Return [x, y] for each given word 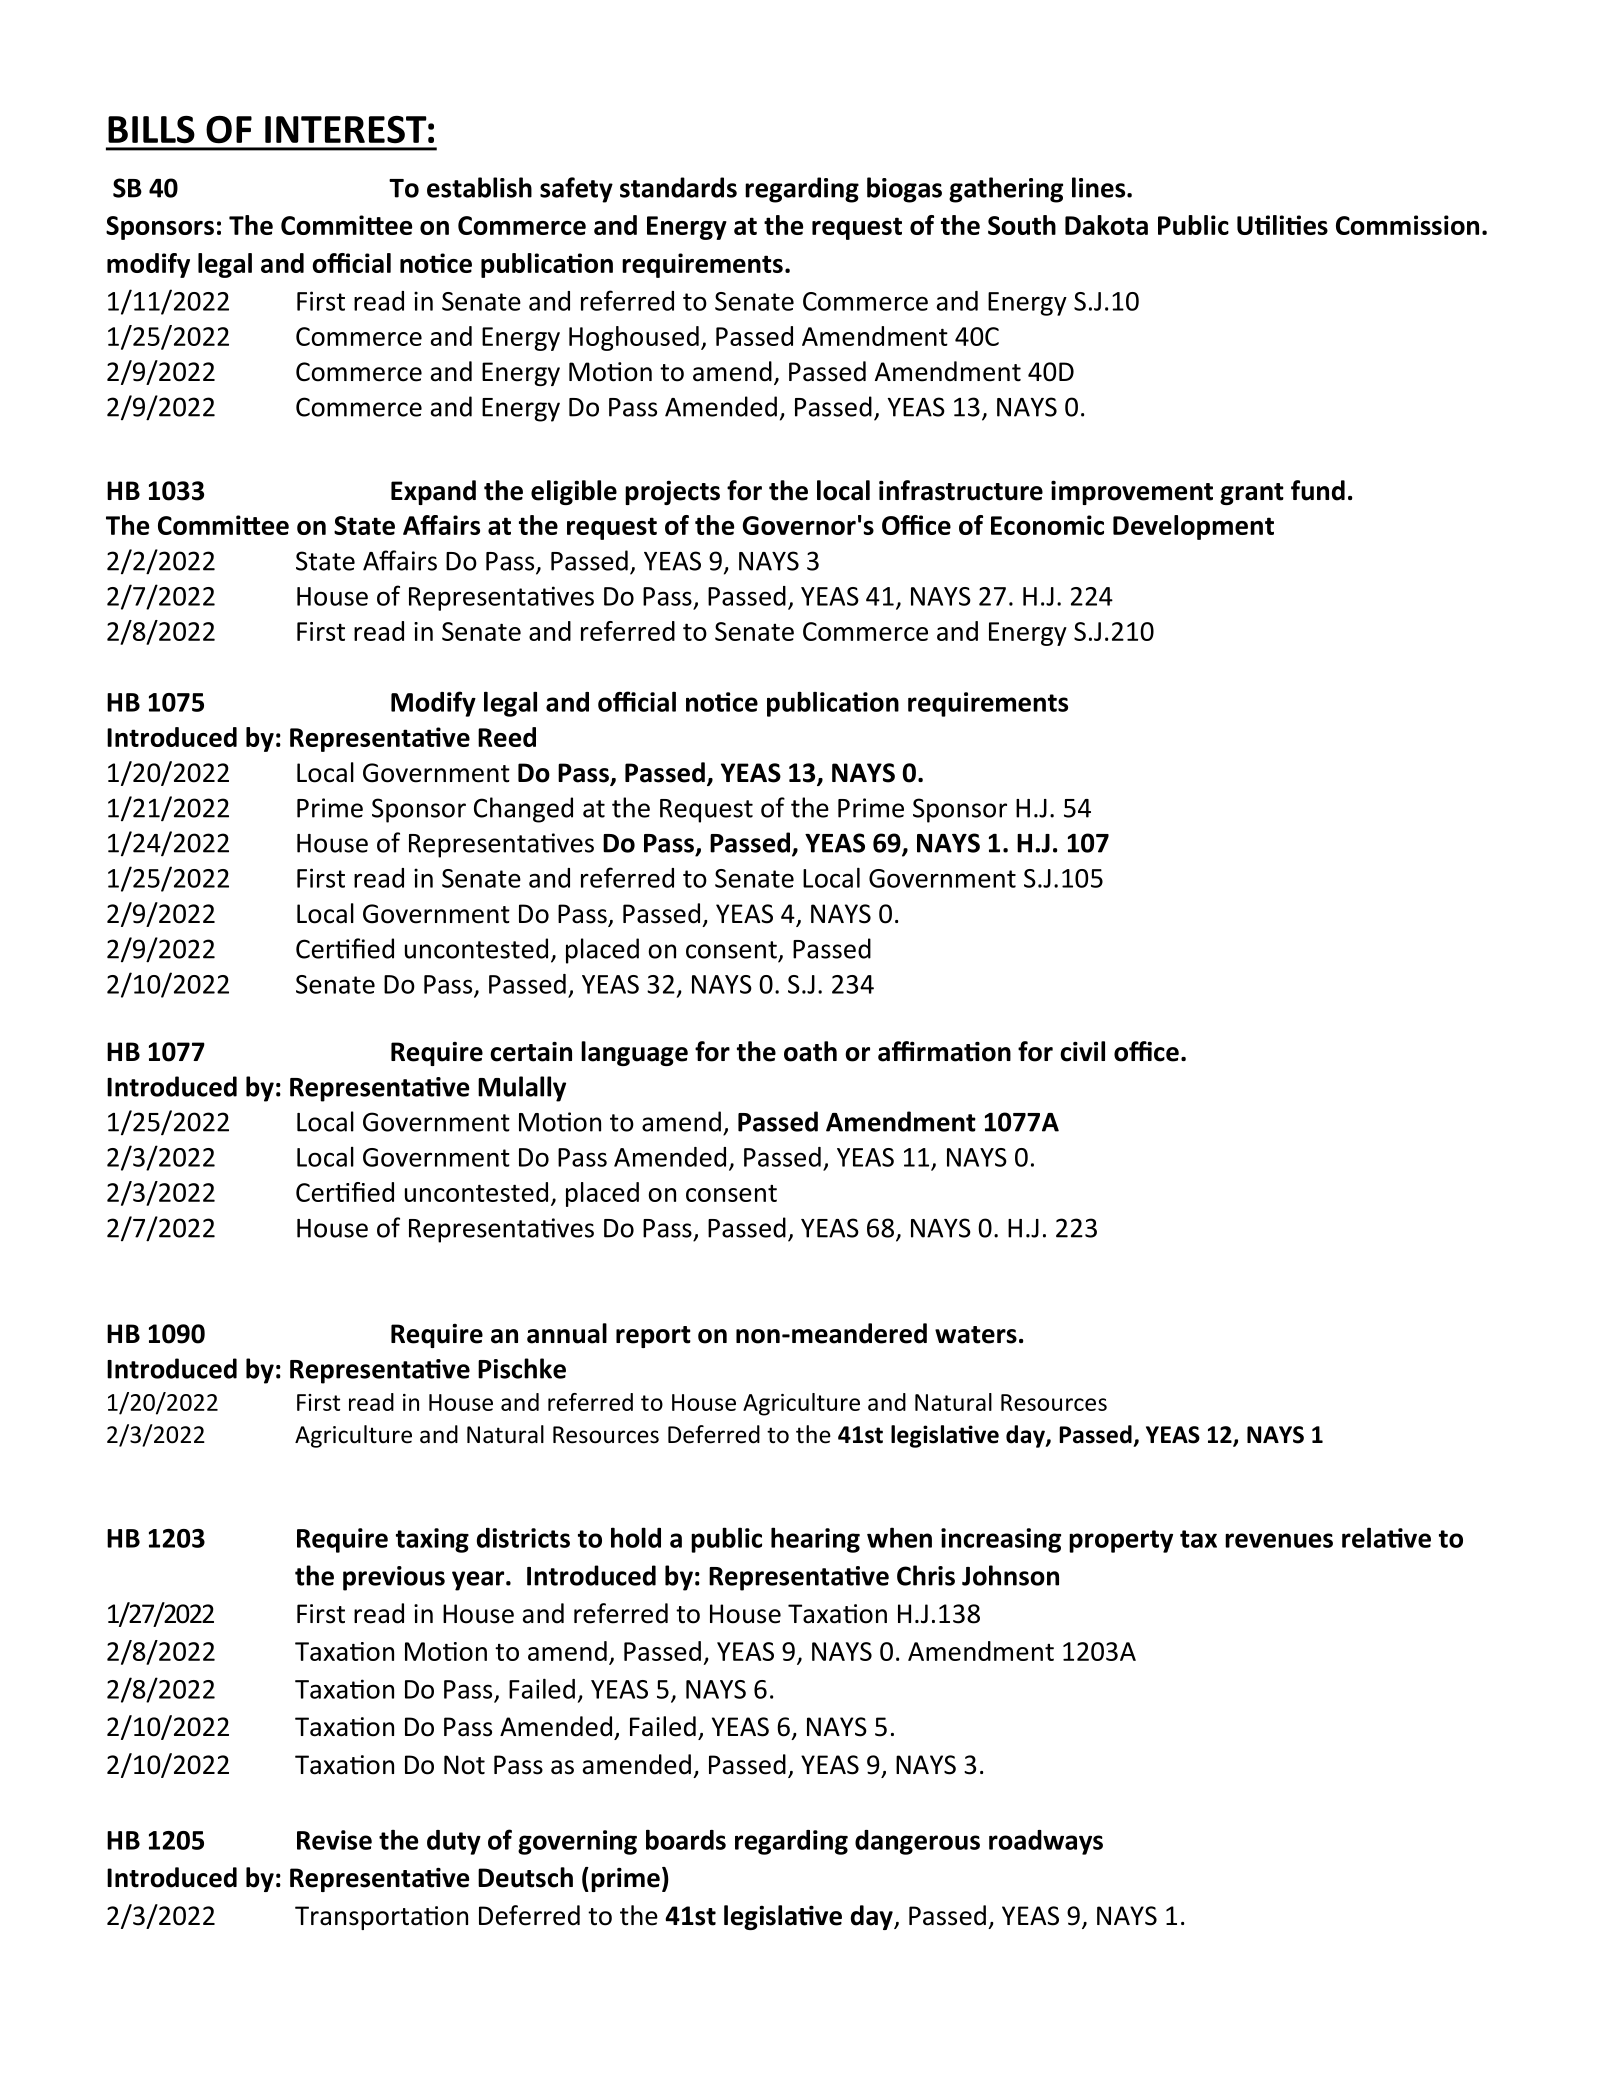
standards [678, 187]
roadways [1046, 1842]
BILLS [151, 130]
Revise [334, 1840]
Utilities [1282, 225]
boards [686, 1839]
